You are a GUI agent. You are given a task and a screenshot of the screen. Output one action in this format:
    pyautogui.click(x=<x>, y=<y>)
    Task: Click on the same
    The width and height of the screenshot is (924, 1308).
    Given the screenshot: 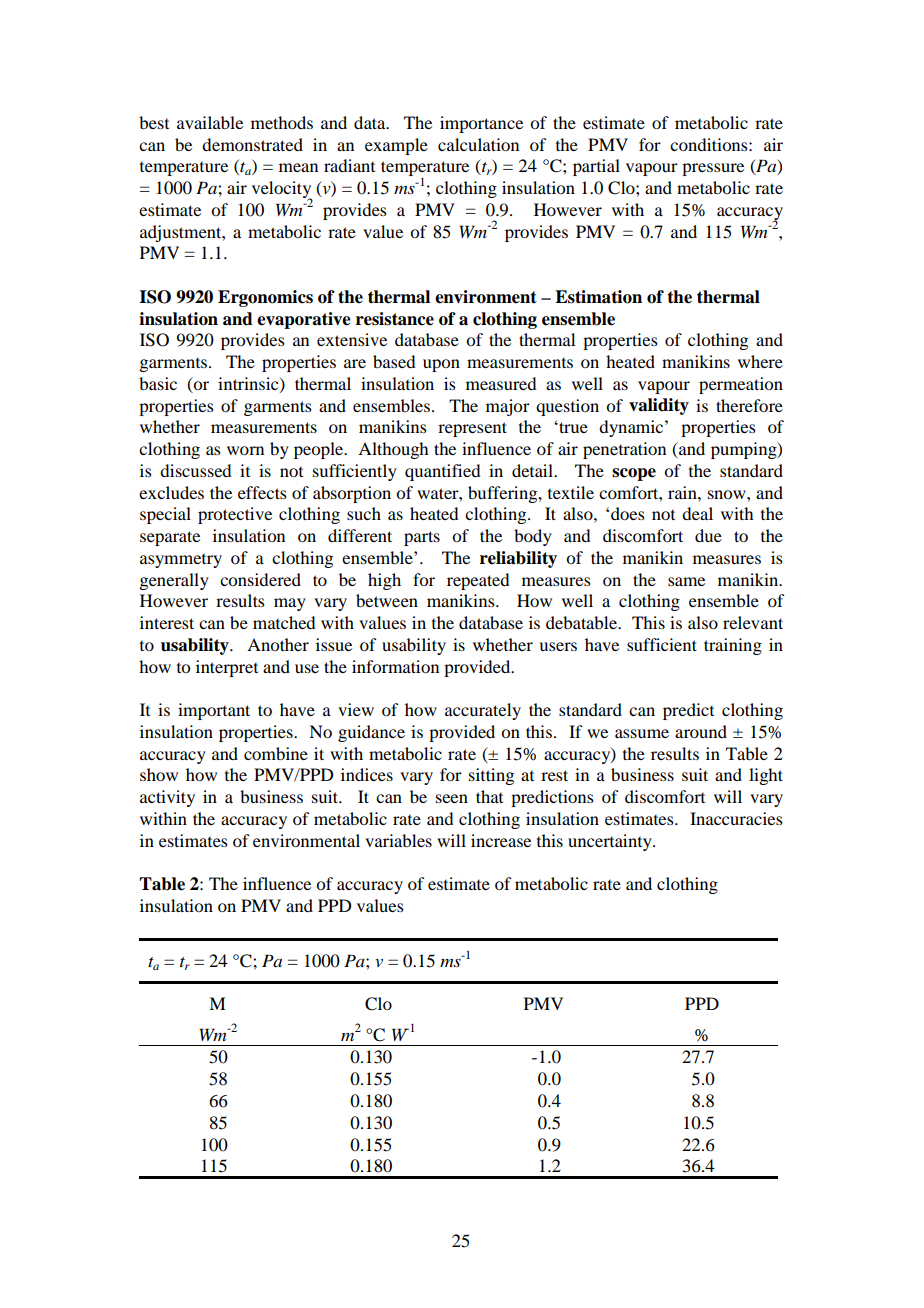 What is the action you would take?
    pyautogui.click(x=686, y=581)
